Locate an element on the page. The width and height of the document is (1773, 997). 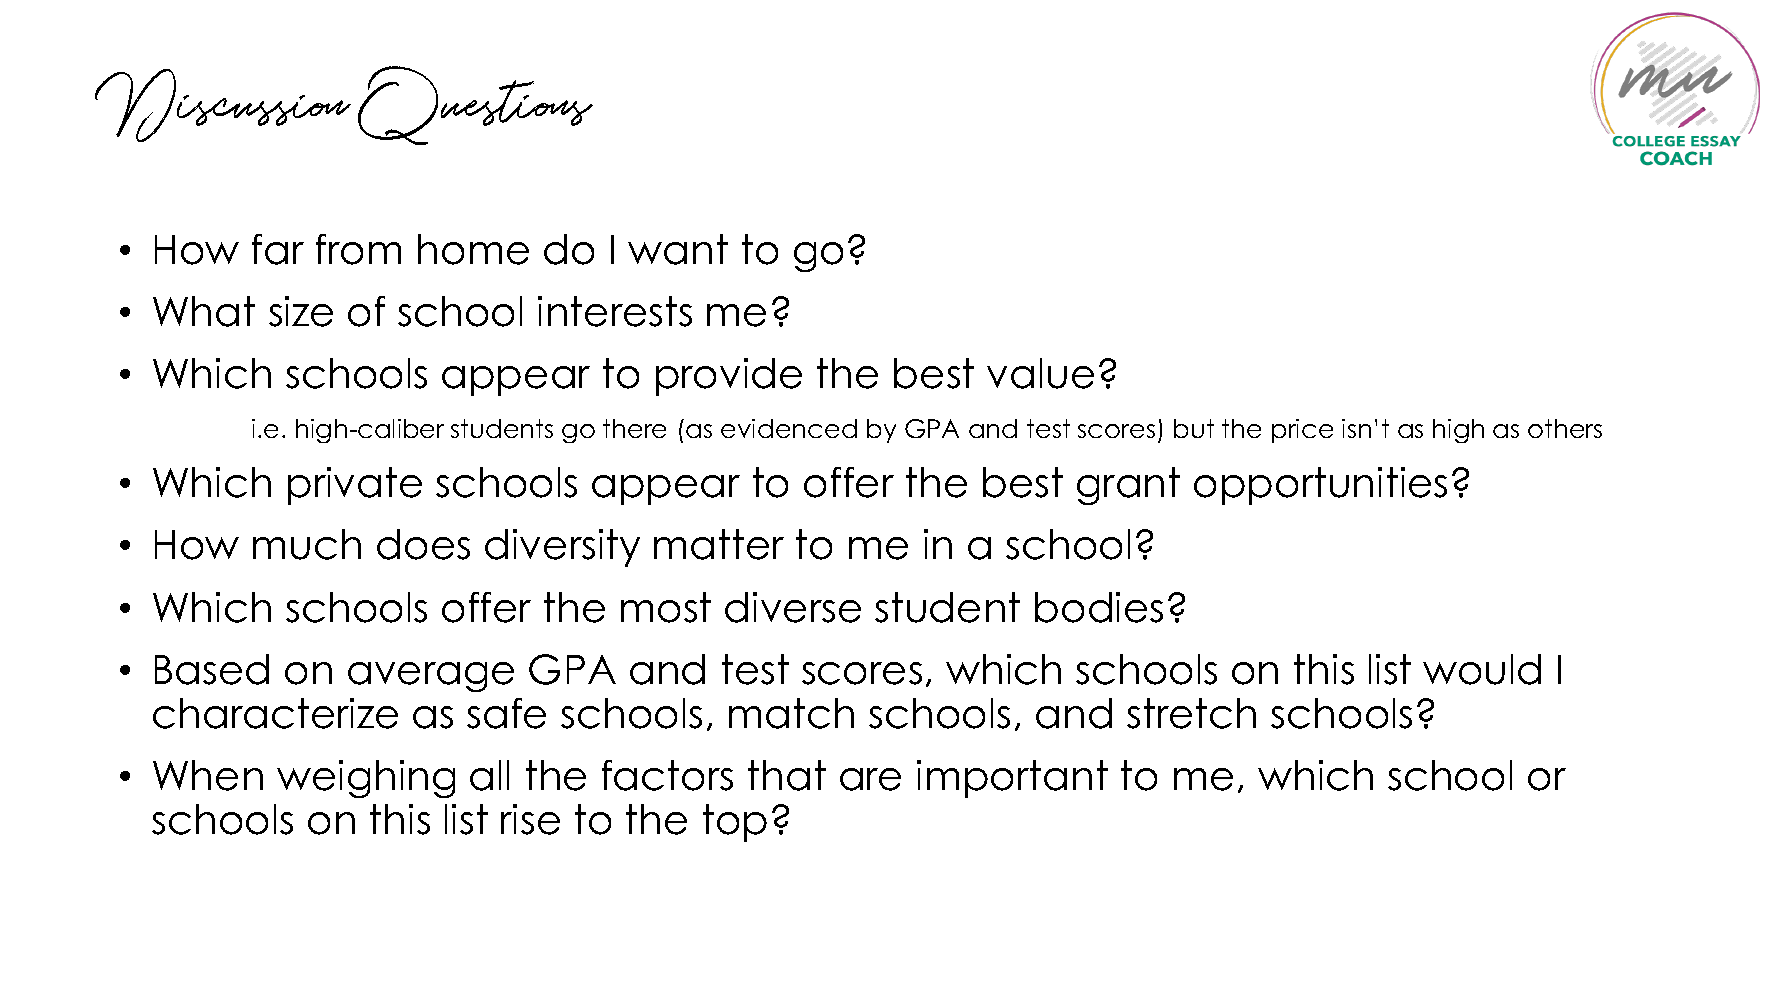
opportunities is located at coordinates (1320, 486).
